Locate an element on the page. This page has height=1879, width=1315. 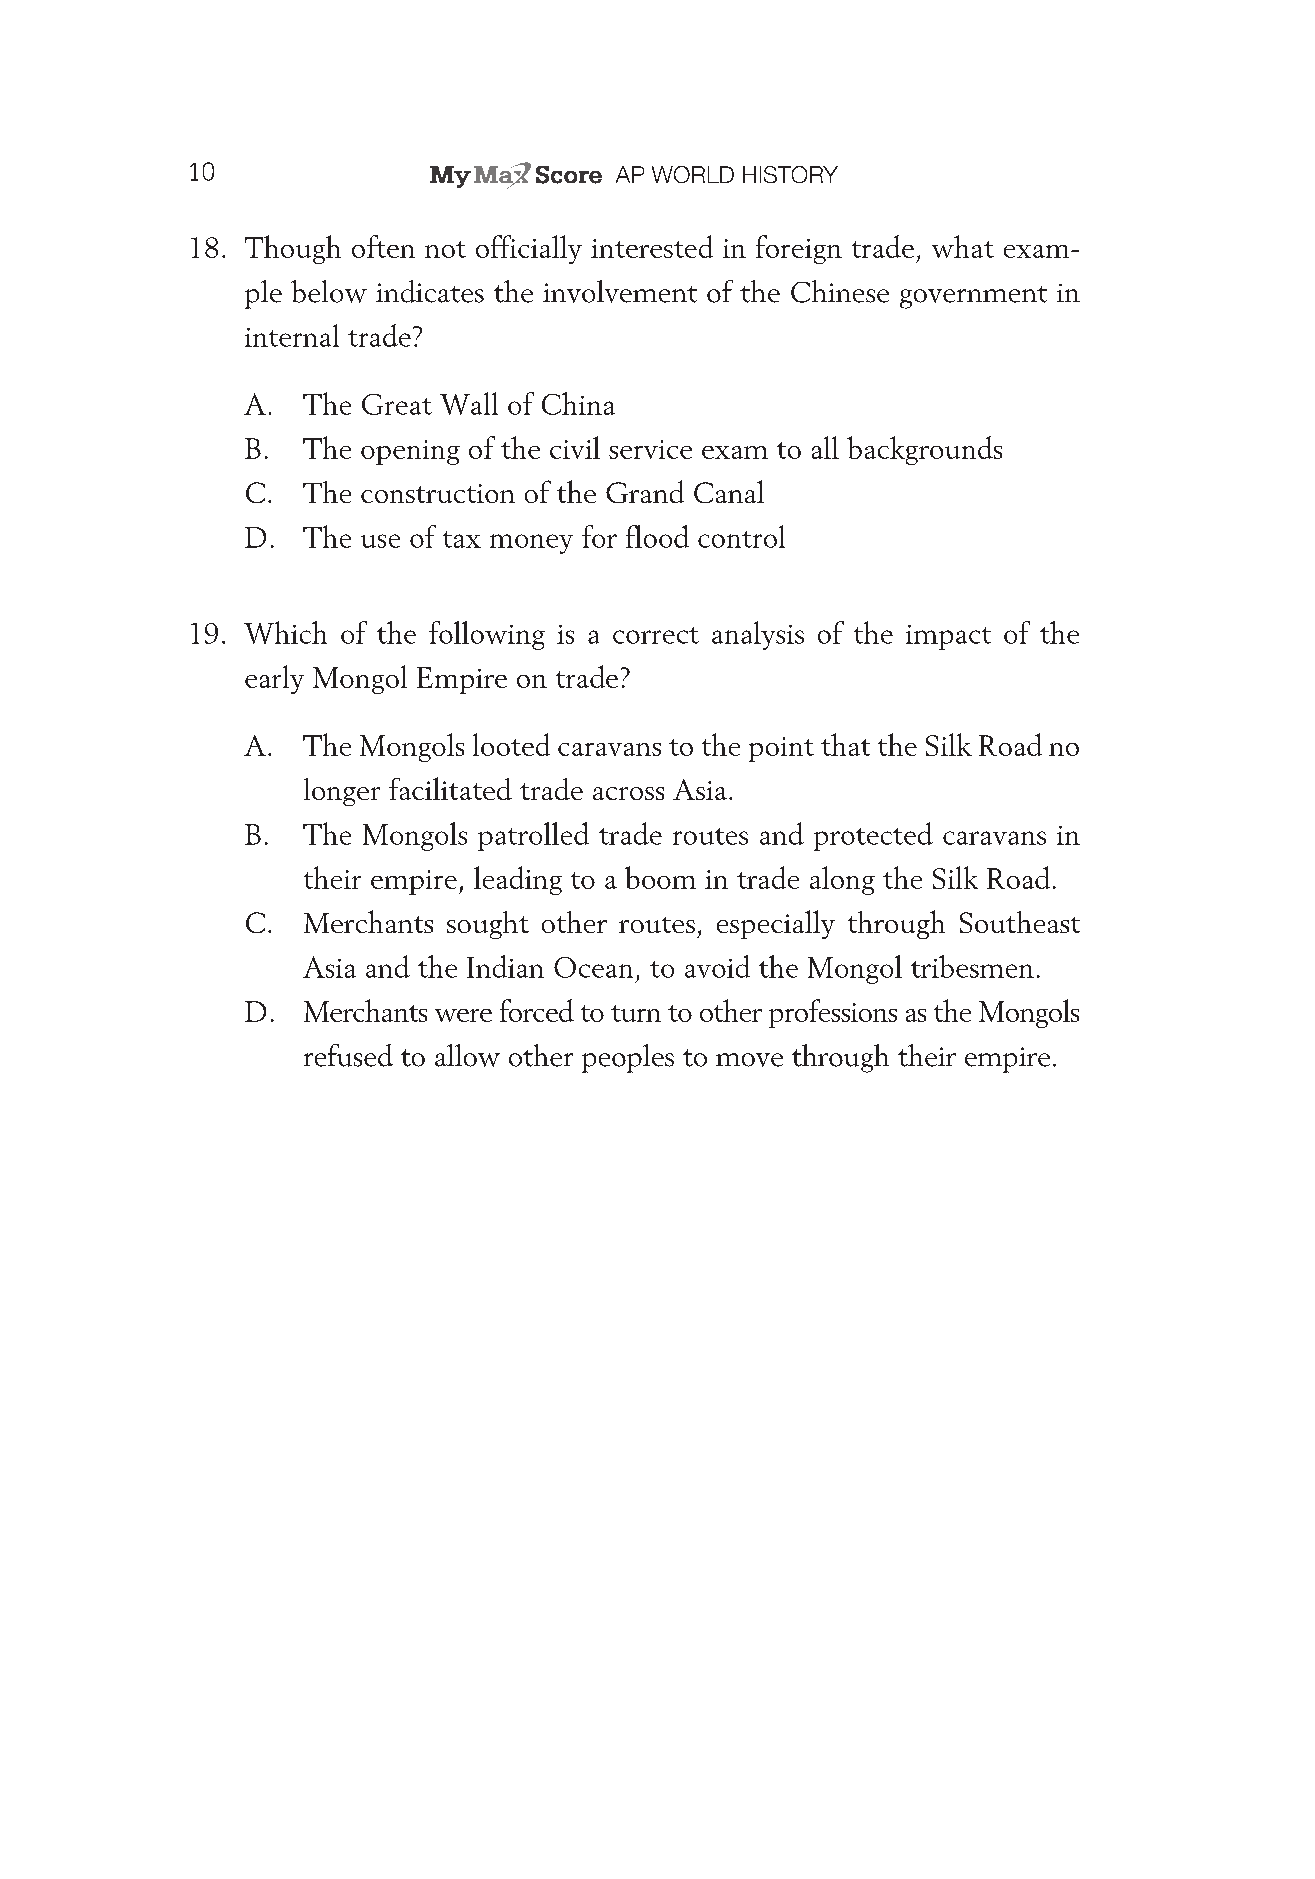
opening is located at coordinates (410, 452).
